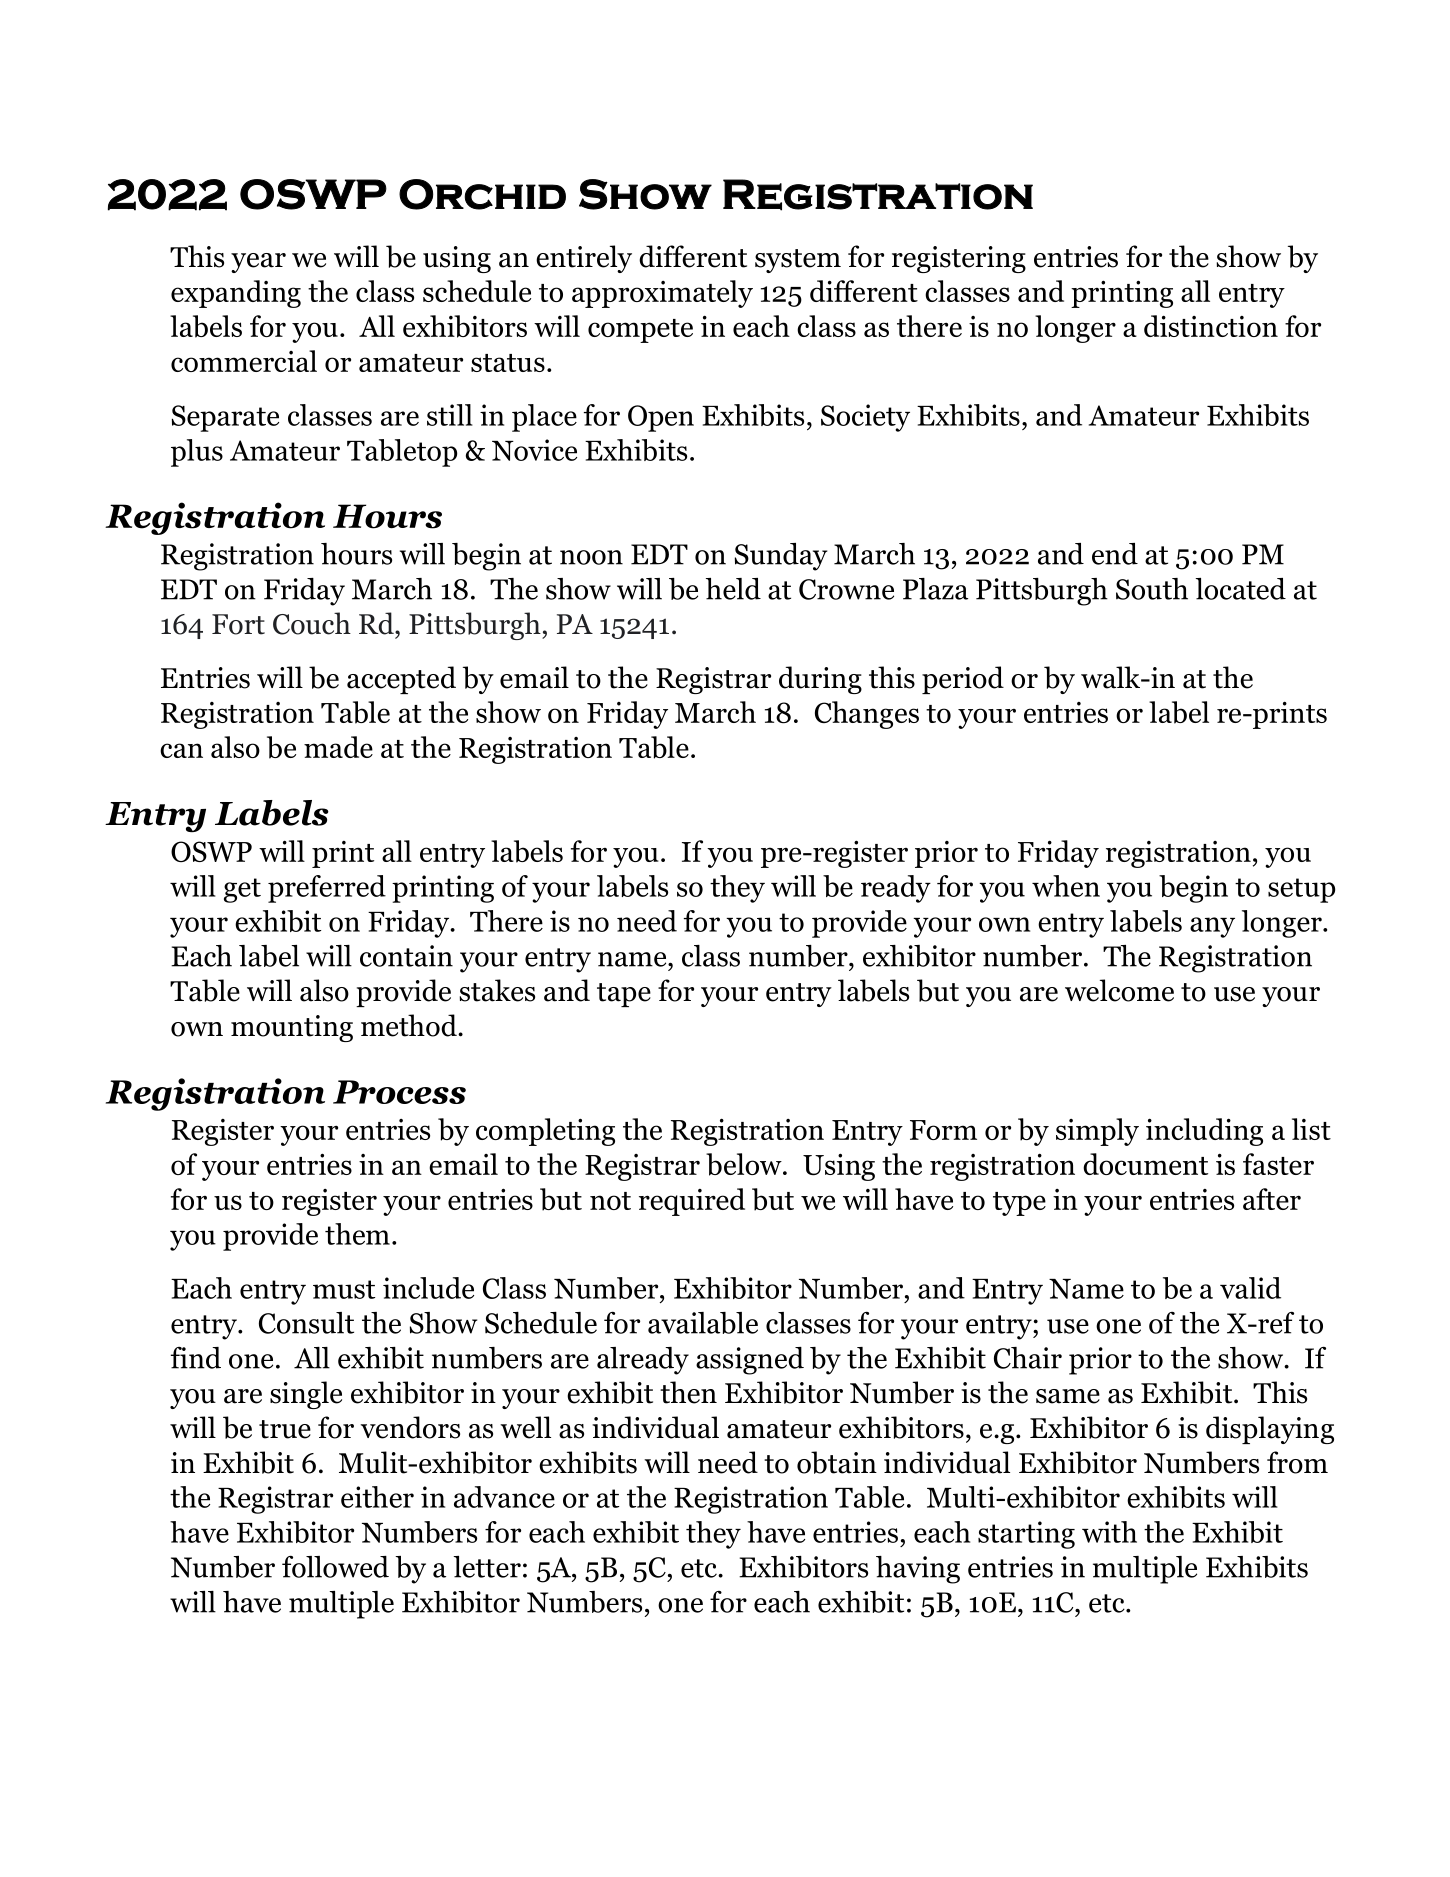  Describe the element at coordinates (335, 1567) in the page. I see `followed` at that location.
